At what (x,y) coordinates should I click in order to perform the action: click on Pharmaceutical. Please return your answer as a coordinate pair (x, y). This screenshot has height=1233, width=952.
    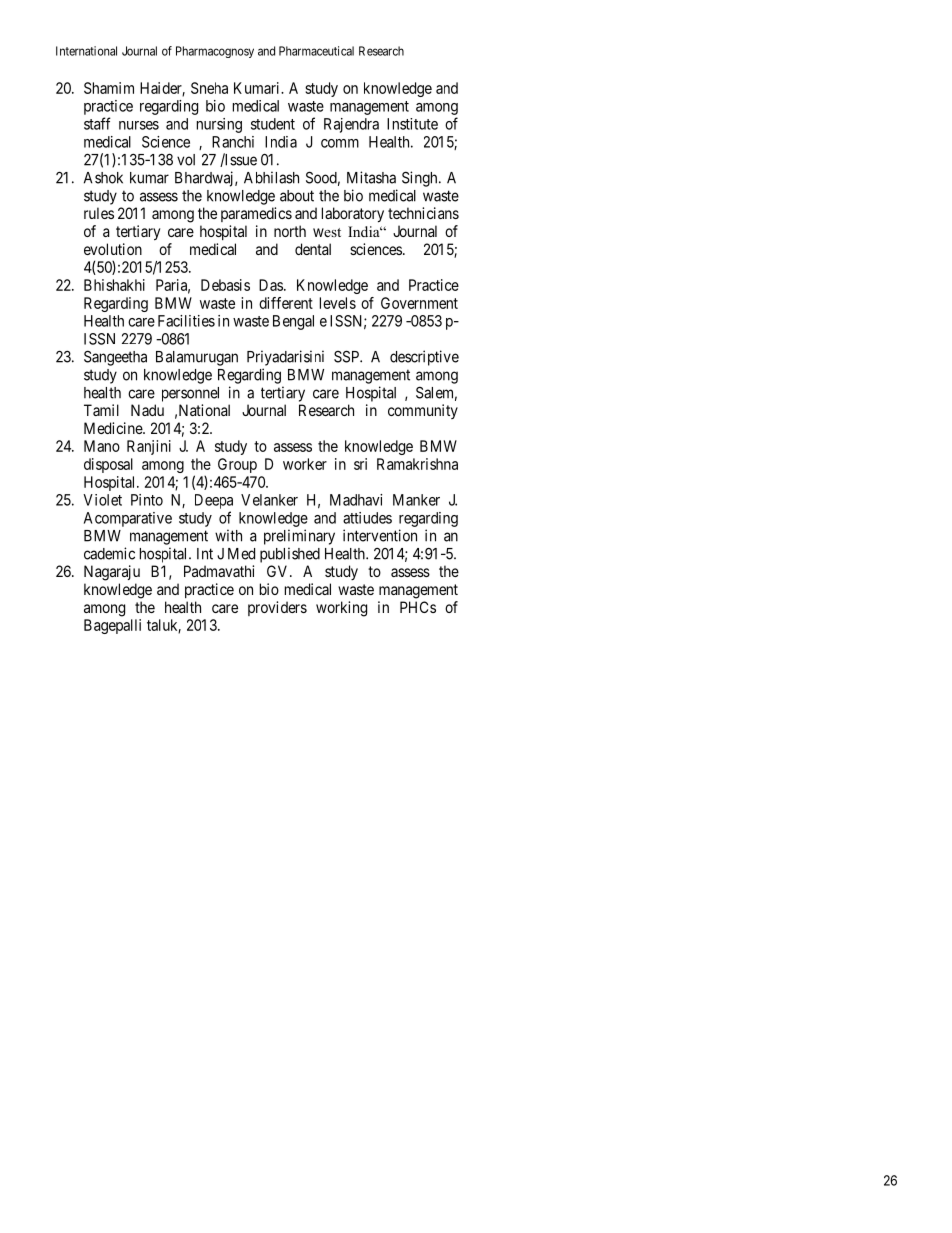
    Looking at the image, I should click on (316, 51).
